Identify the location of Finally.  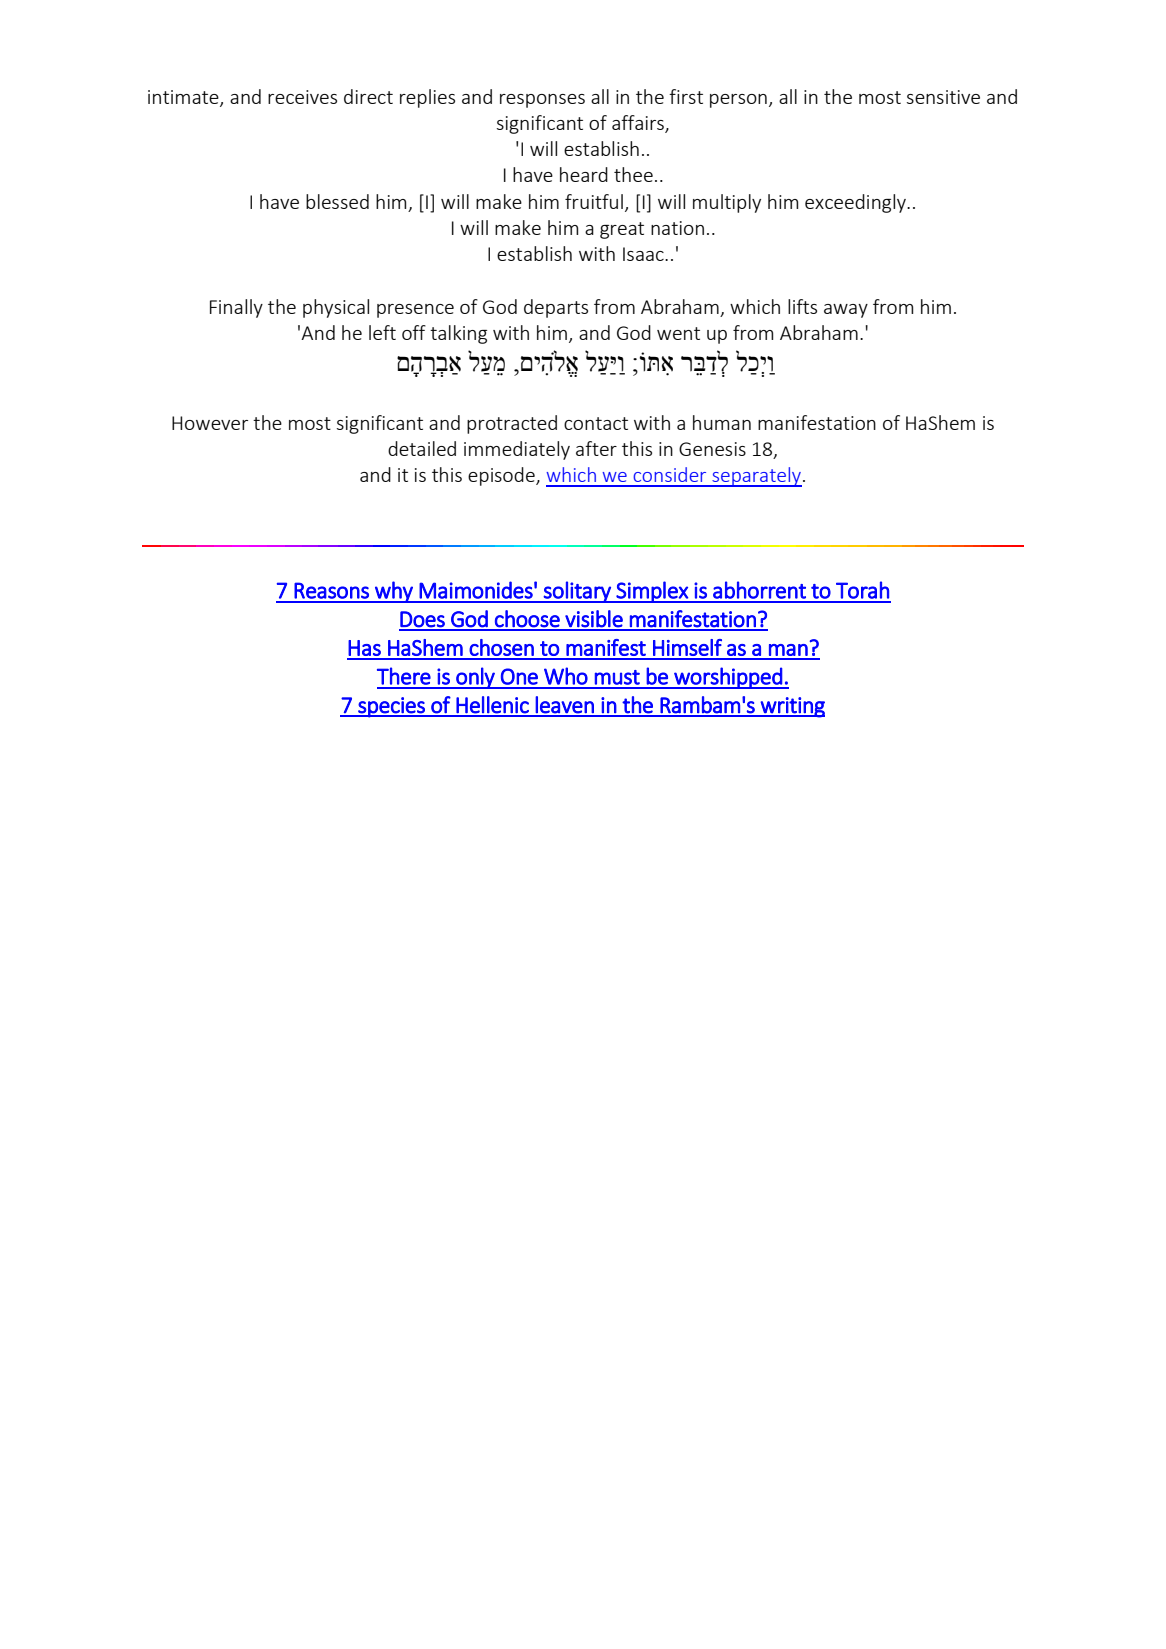
(236, 308).
